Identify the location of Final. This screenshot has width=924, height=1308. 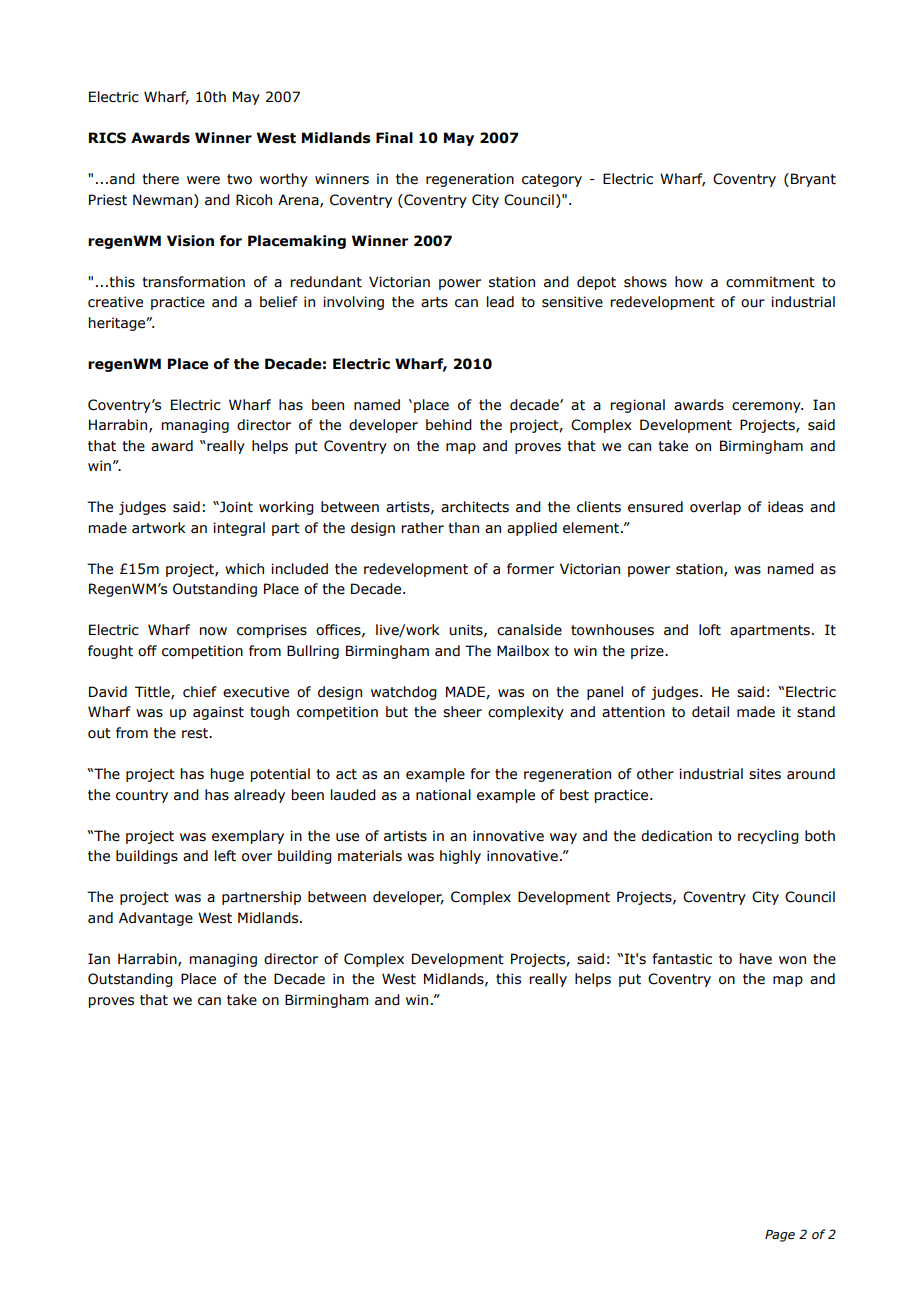
(394, 138).
